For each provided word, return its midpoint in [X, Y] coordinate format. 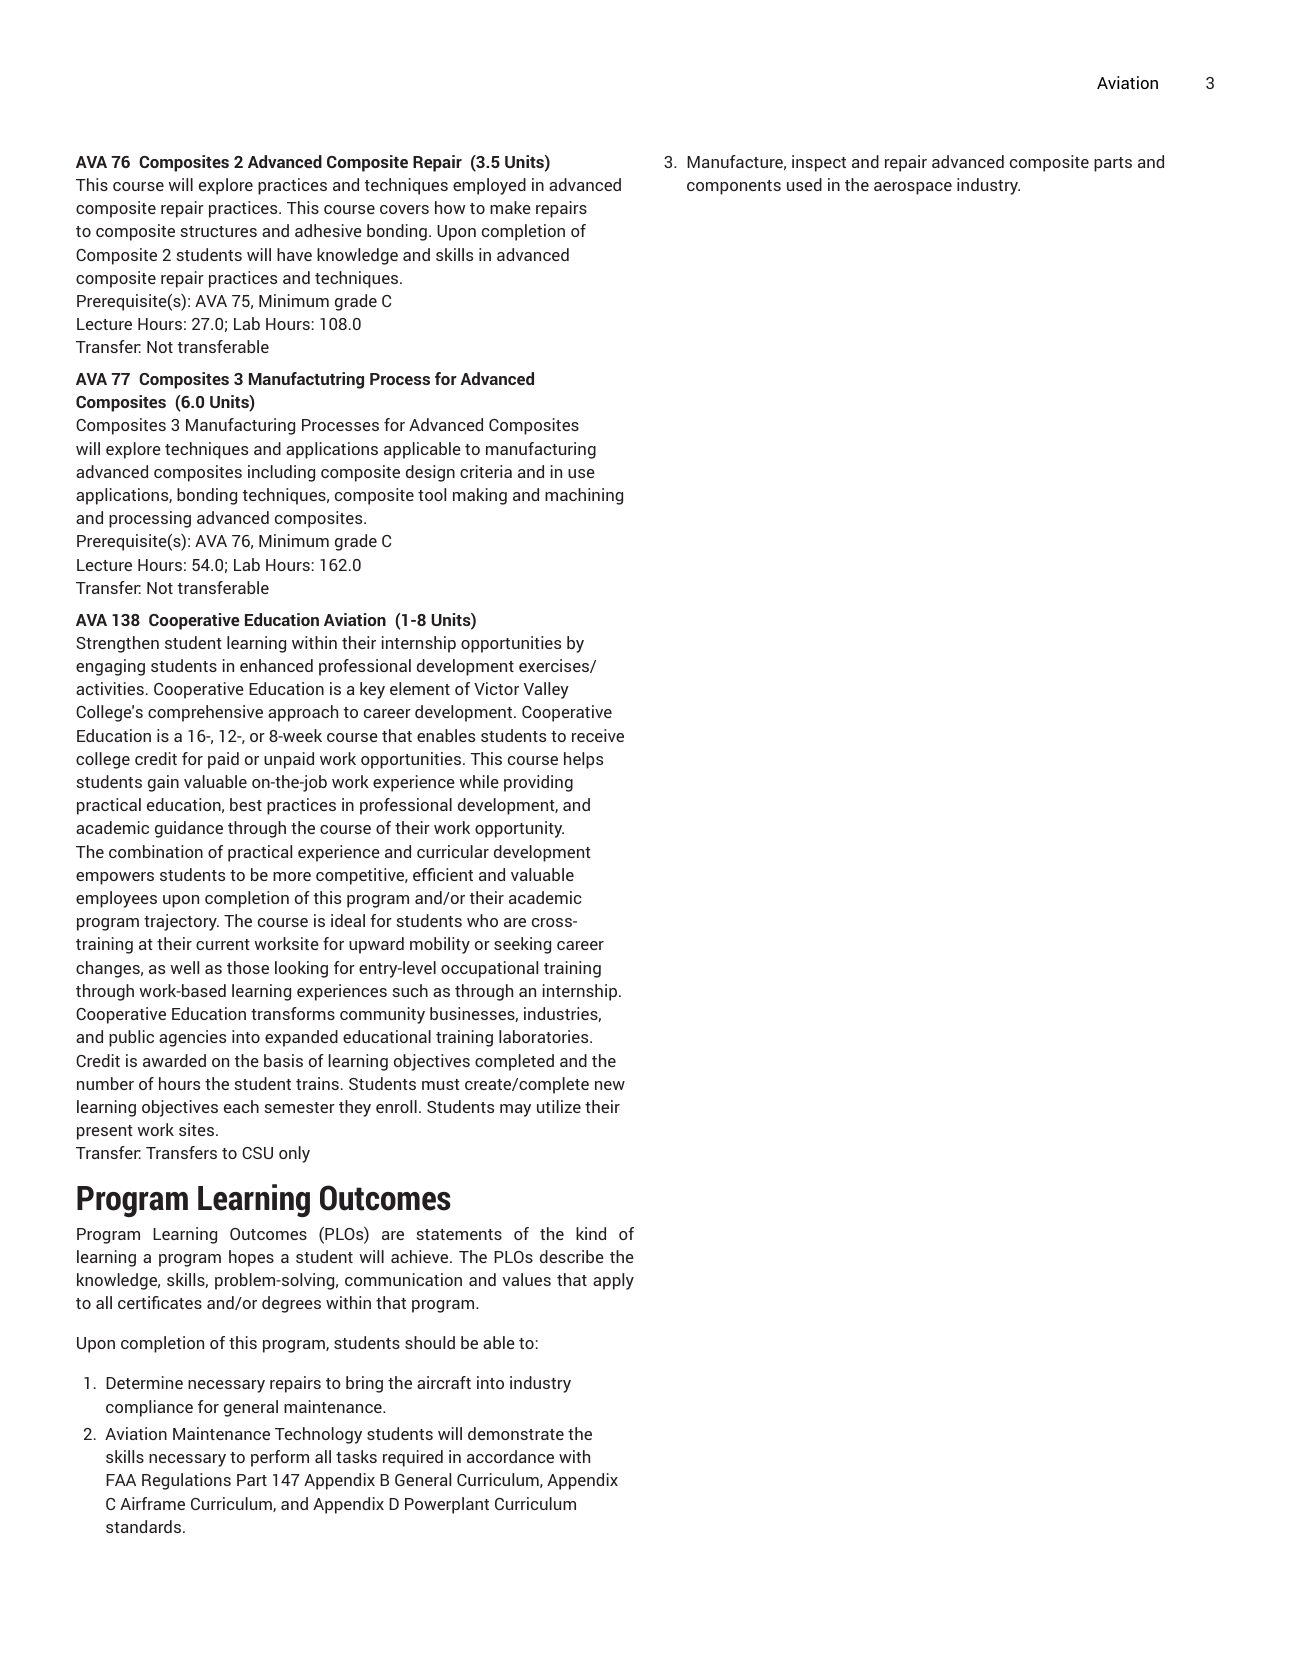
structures [218, 231]
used [804, 184]
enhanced [276, 665]
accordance [510, 1456]
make [510, 207]
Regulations [186, 1481]
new [610, 1085]
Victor [496, 688]
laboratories [545, 1036]
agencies [192, 1038]
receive [598, 735]
